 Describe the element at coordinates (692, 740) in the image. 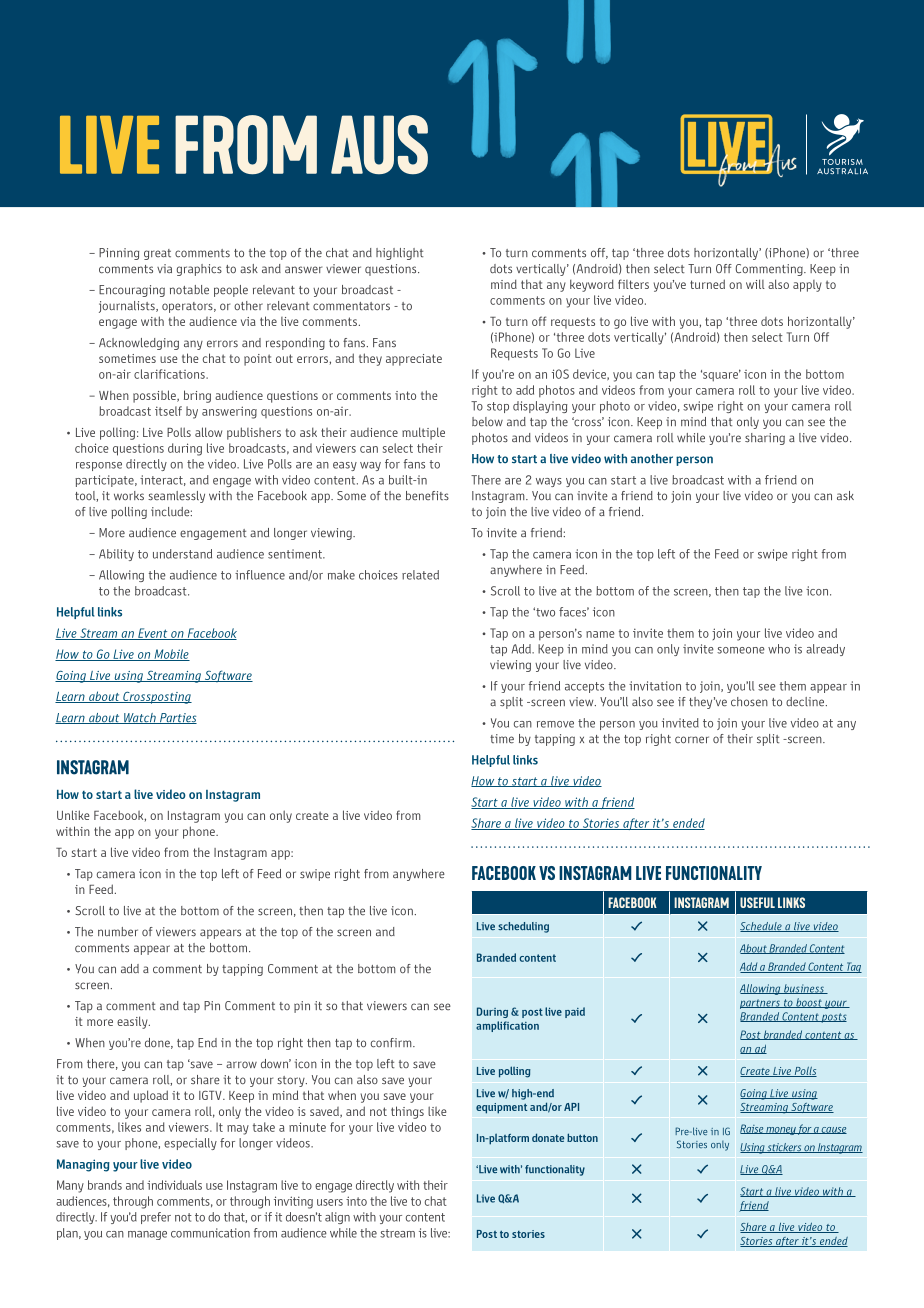

I see `corner` at that location.
